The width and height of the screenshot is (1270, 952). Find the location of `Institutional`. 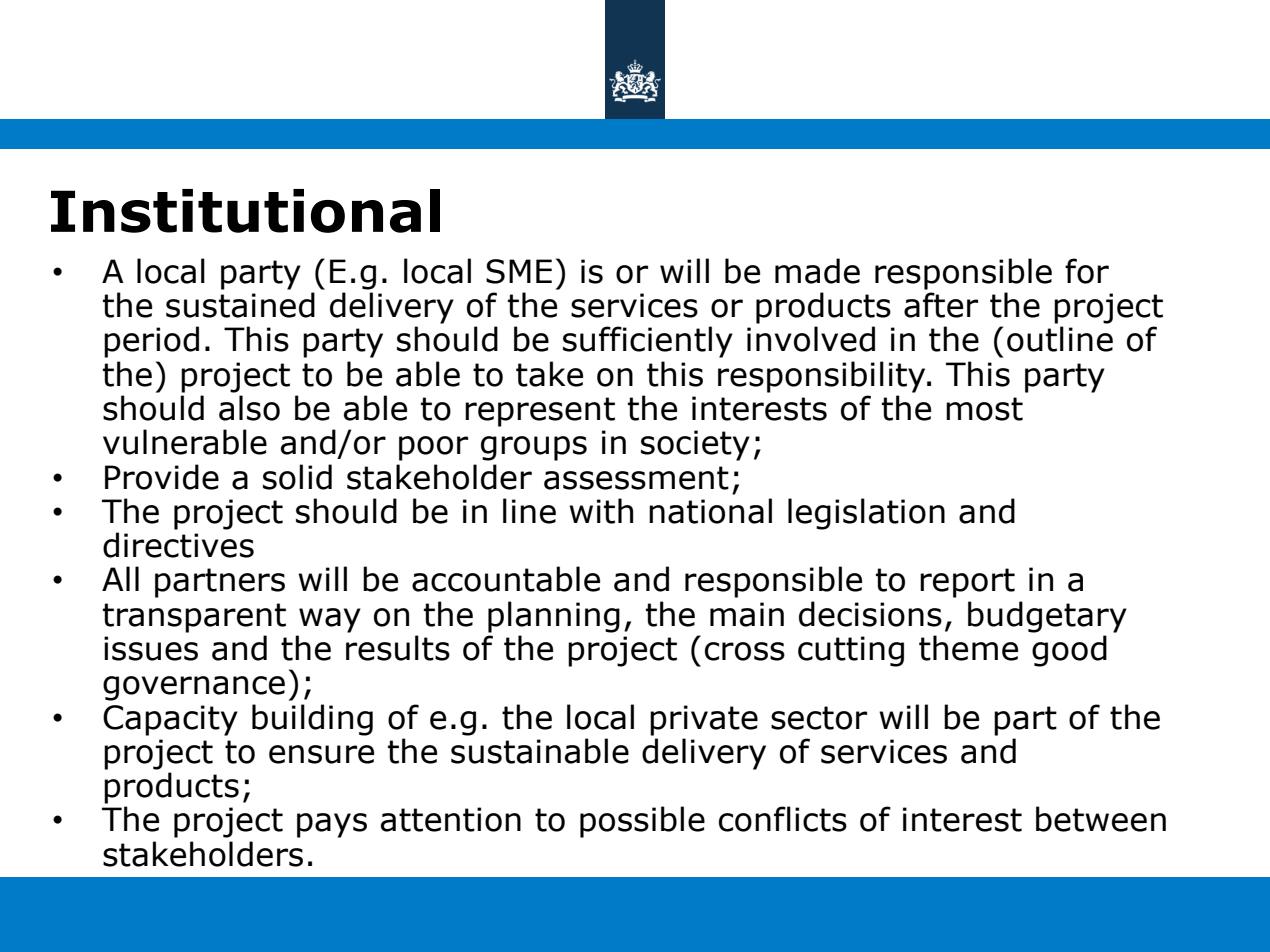

Institutional is located at coordinates (245, 211).
